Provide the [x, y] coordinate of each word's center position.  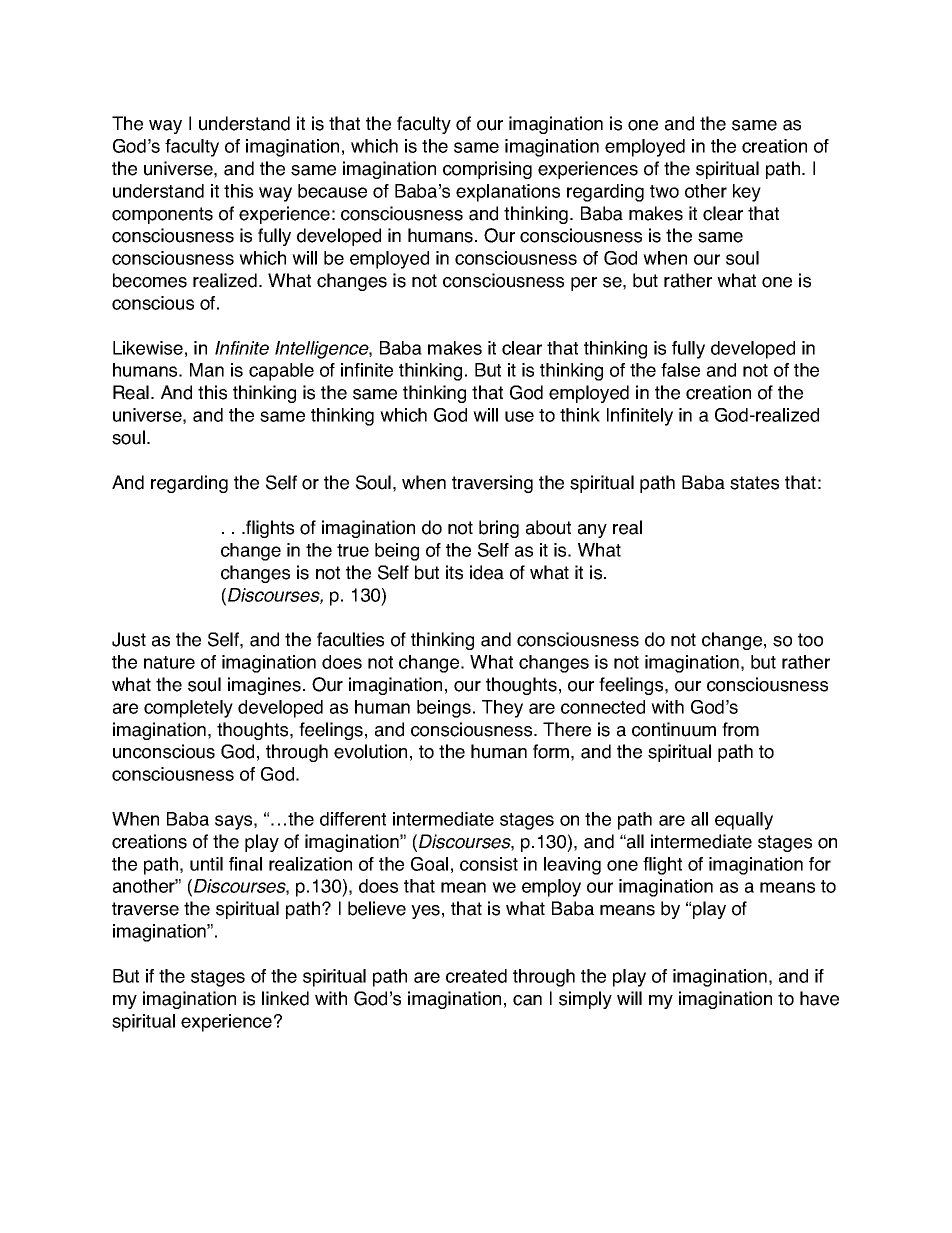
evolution [370, 751]
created [476, 976]
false [680, 370]
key [747, 193]
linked [285, 998]
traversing [492, 484]
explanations [508, 193]
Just [129, 639]
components [162, 215]
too [810, 640]
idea [487, 572]
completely [188, 709]
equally [744, 821]
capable [281, 372]
